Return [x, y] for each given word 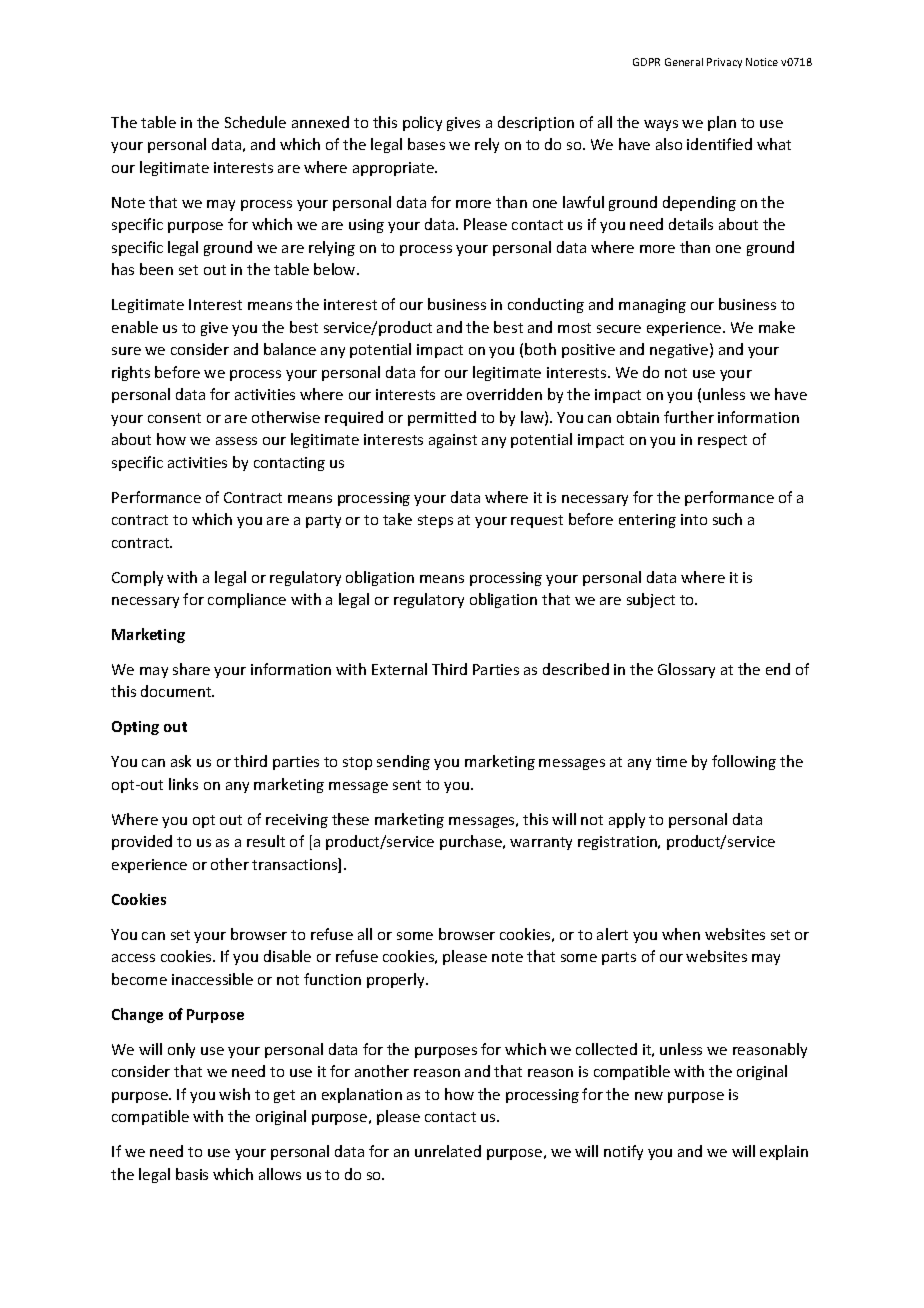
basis [192, 1174]
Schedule [255, 122]
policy [422, 123]
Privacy [724, 63]
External [399, 669]
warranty [541, 843]
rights [131, 373]
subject [651, 600]
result [266, 841]
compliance [247, 600]
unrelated [448, 1151]
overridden [504, 394]
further [689, 417]
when [681, 934]
